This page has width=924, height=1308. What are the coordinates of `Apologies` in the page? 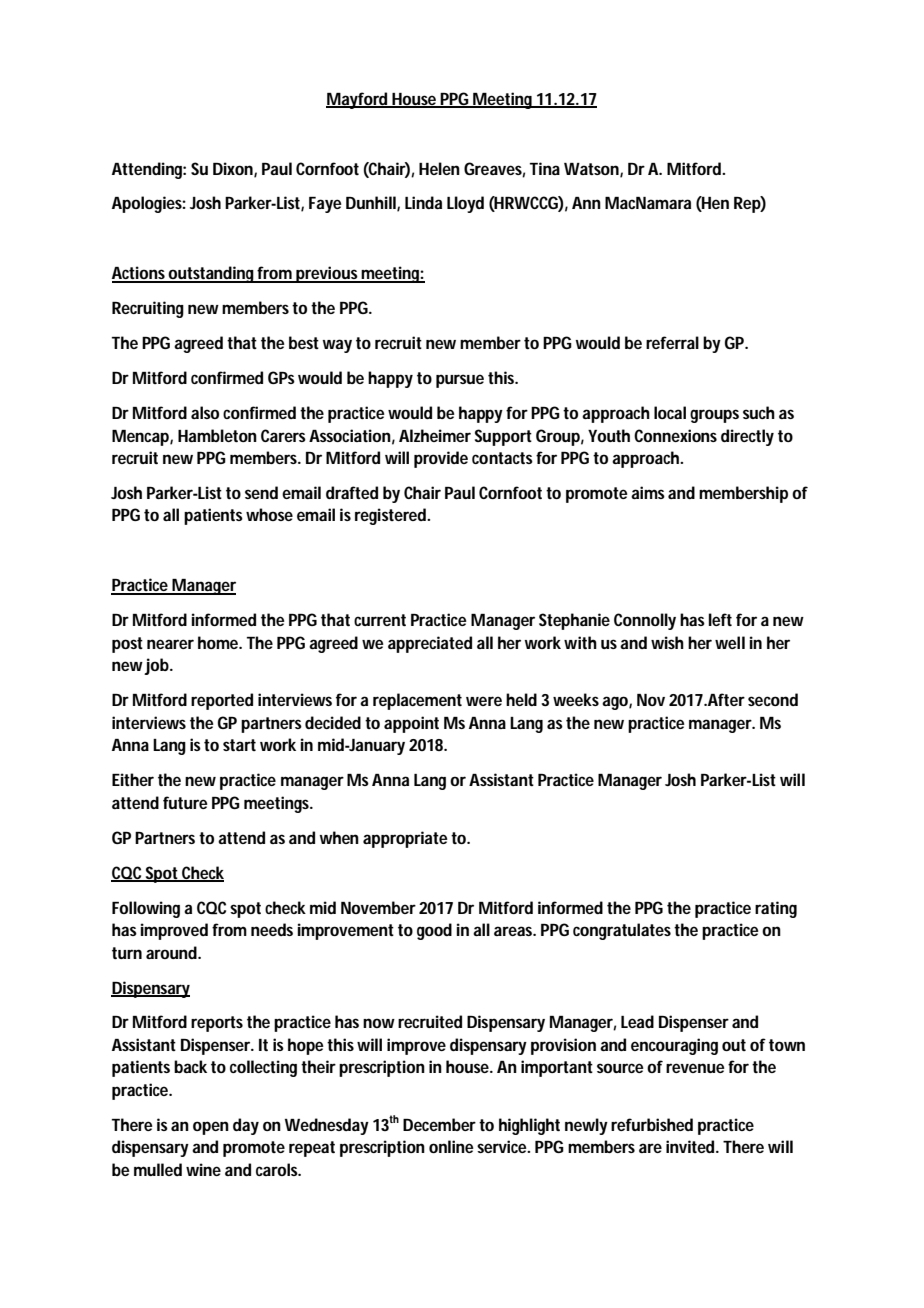 It's located at (149, 204).
